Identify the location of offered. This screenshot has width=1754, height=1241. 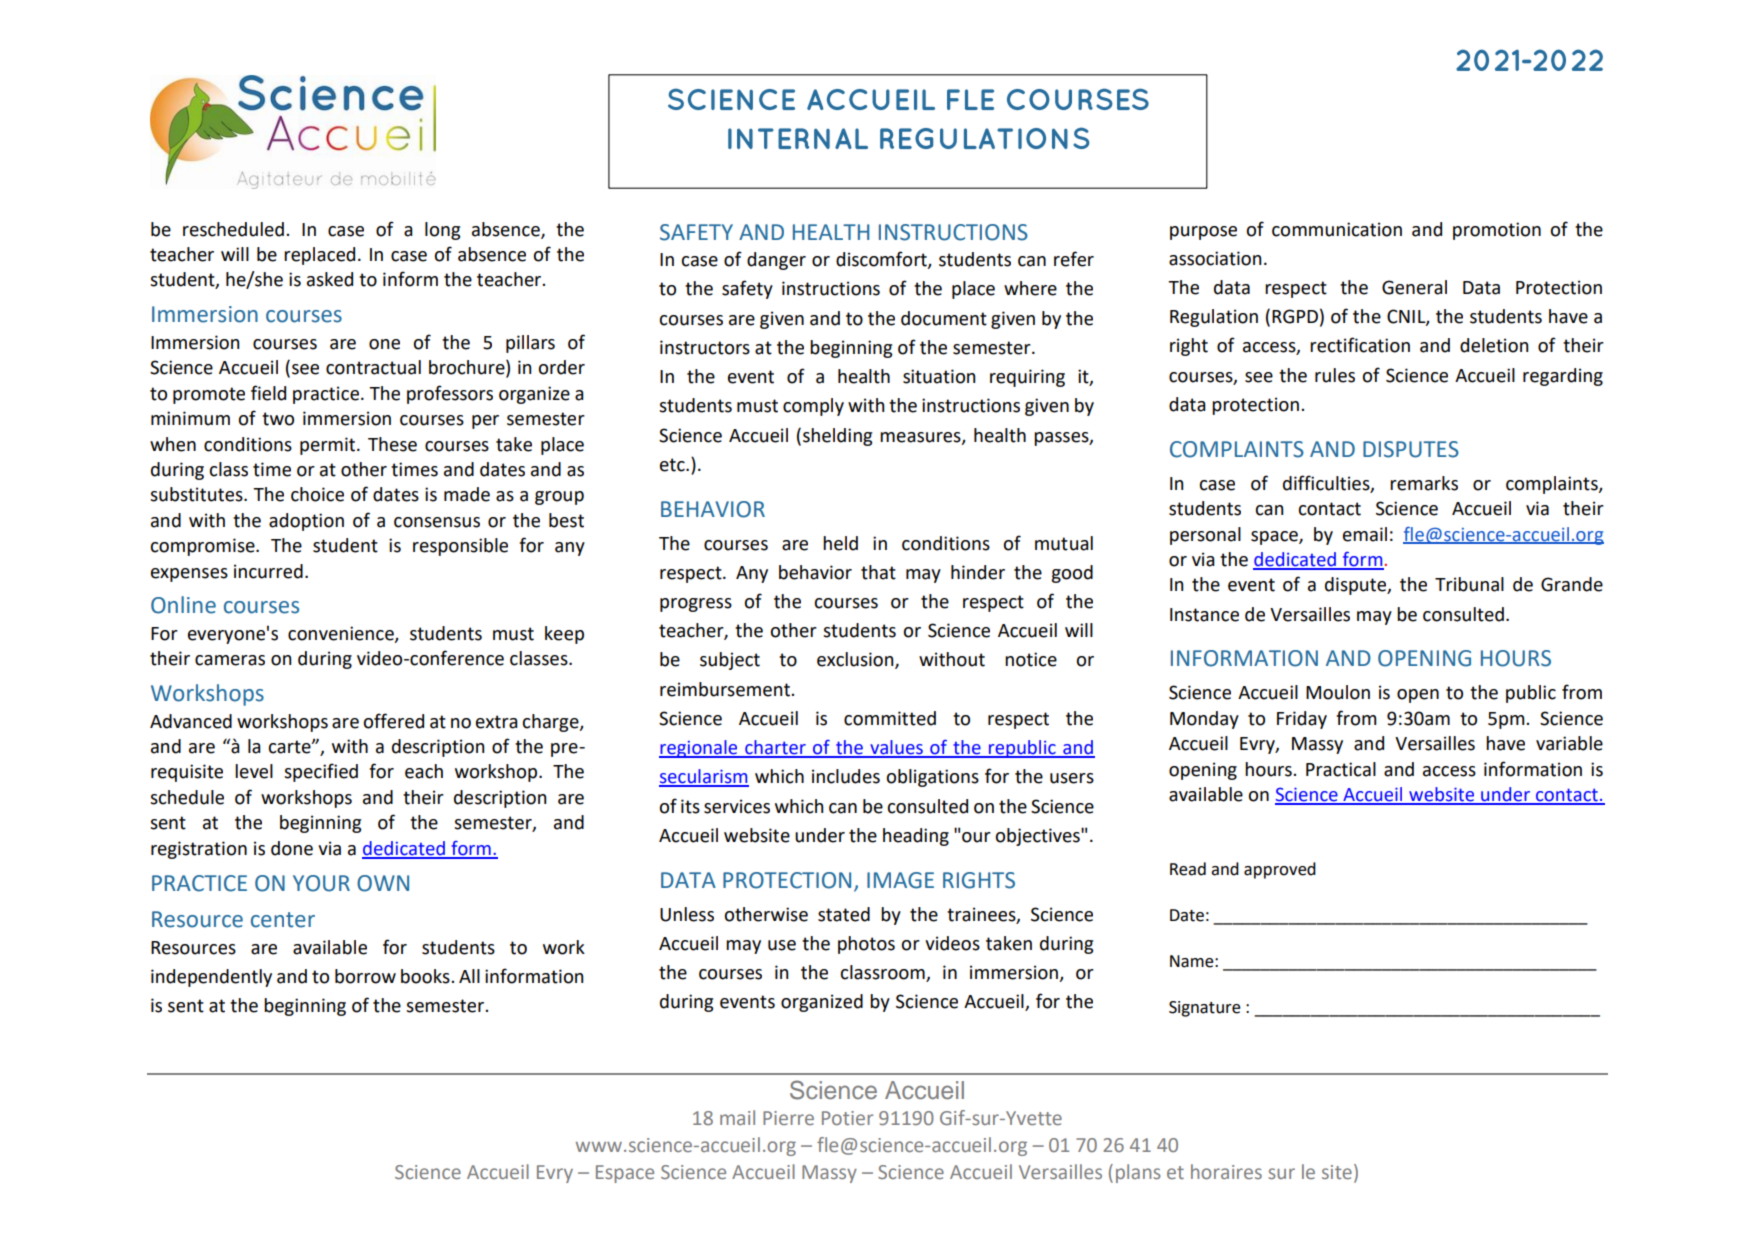
(393, 721).
